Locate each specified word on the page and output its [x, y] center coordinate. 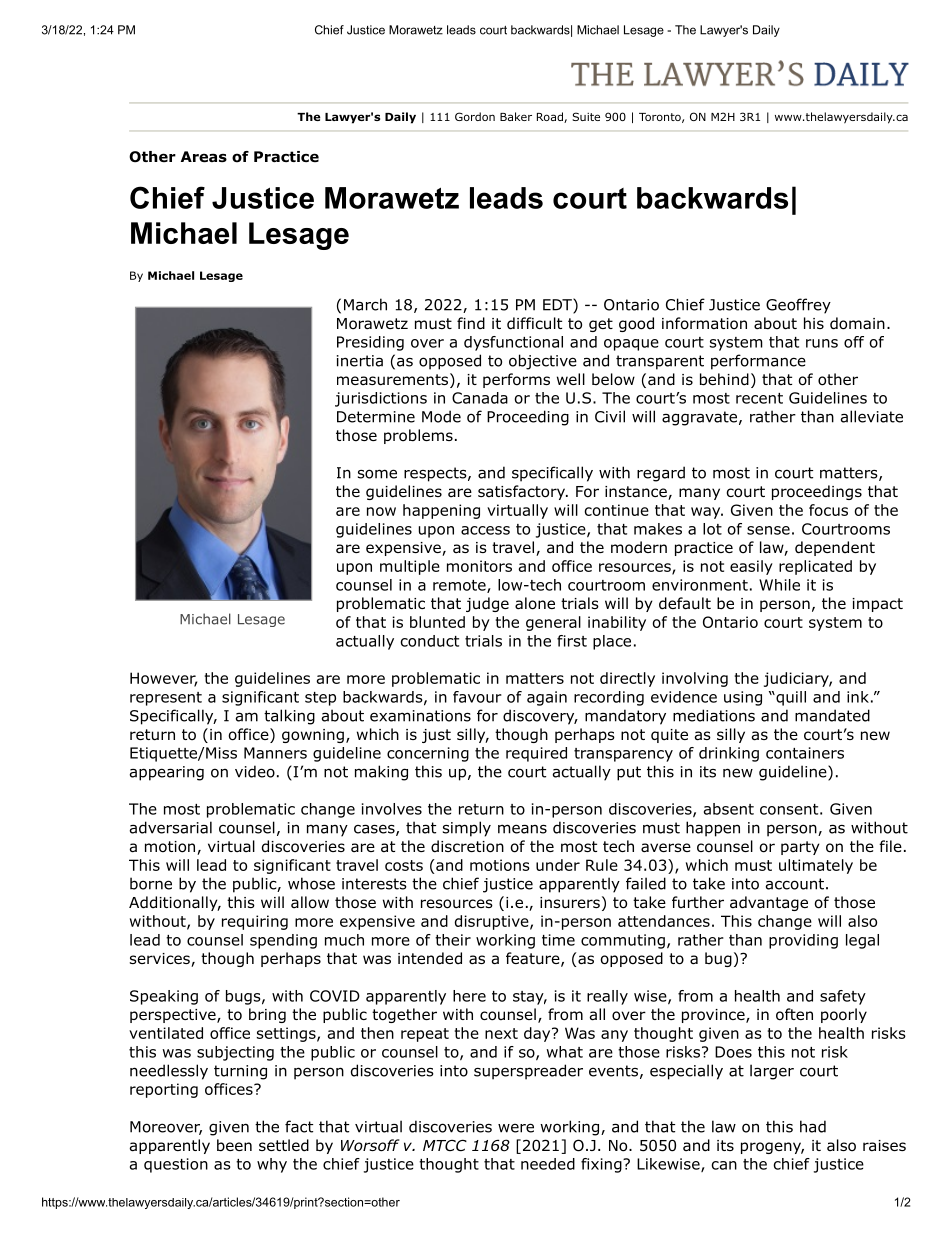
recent [759, 398]
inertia [360, 361]
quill [790, 698]
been [234, 1145]
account [795, 884]
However [163, 679]
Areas [204, 157]
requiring [255, 922]
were [516, 1128]
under [558, 865]
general [553, 623]
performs [516, 380]
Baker [516, 116]
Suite [586, 116]
